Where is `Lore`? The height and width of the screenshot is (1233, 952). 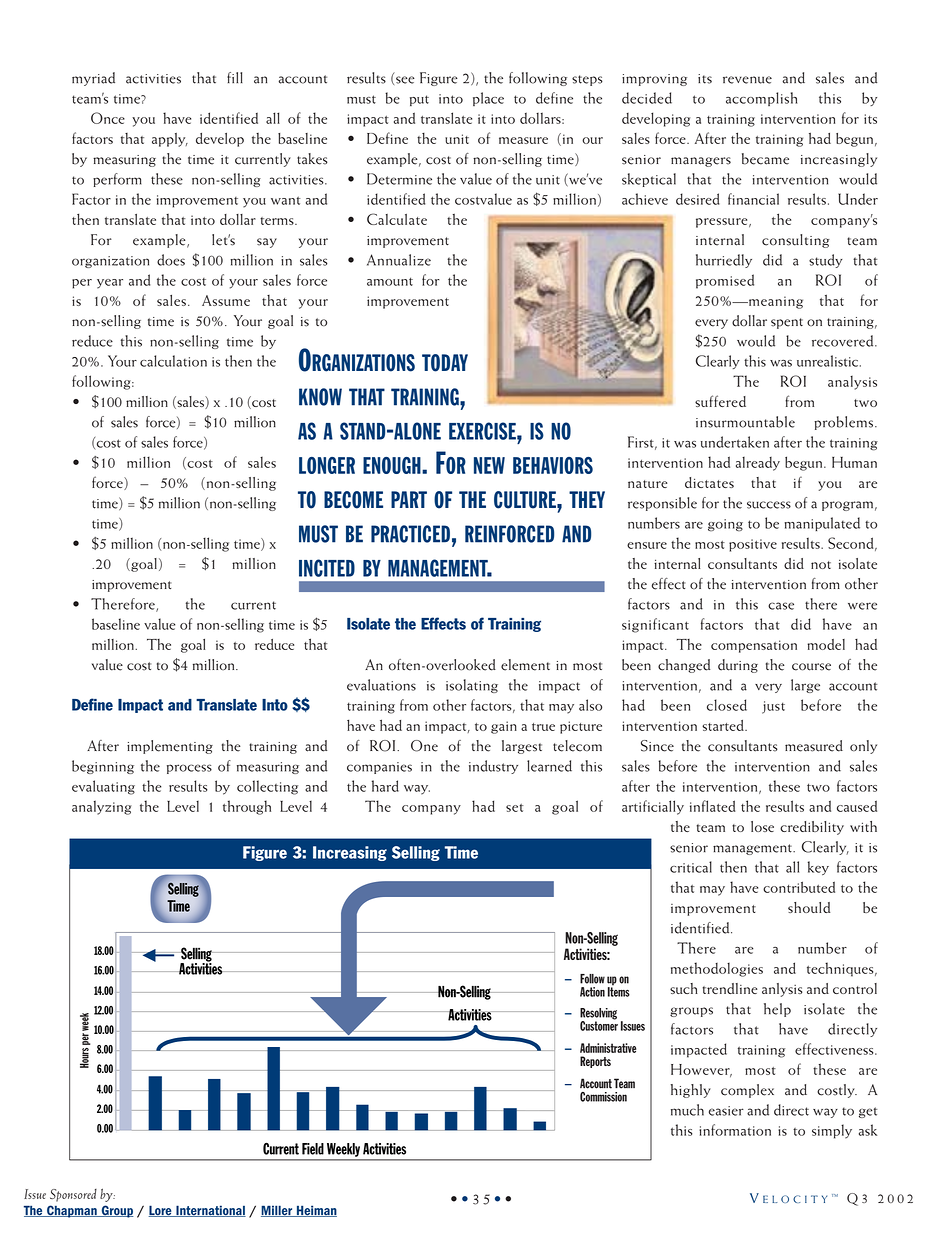
Lore is located at coordinates (161, 1211).
